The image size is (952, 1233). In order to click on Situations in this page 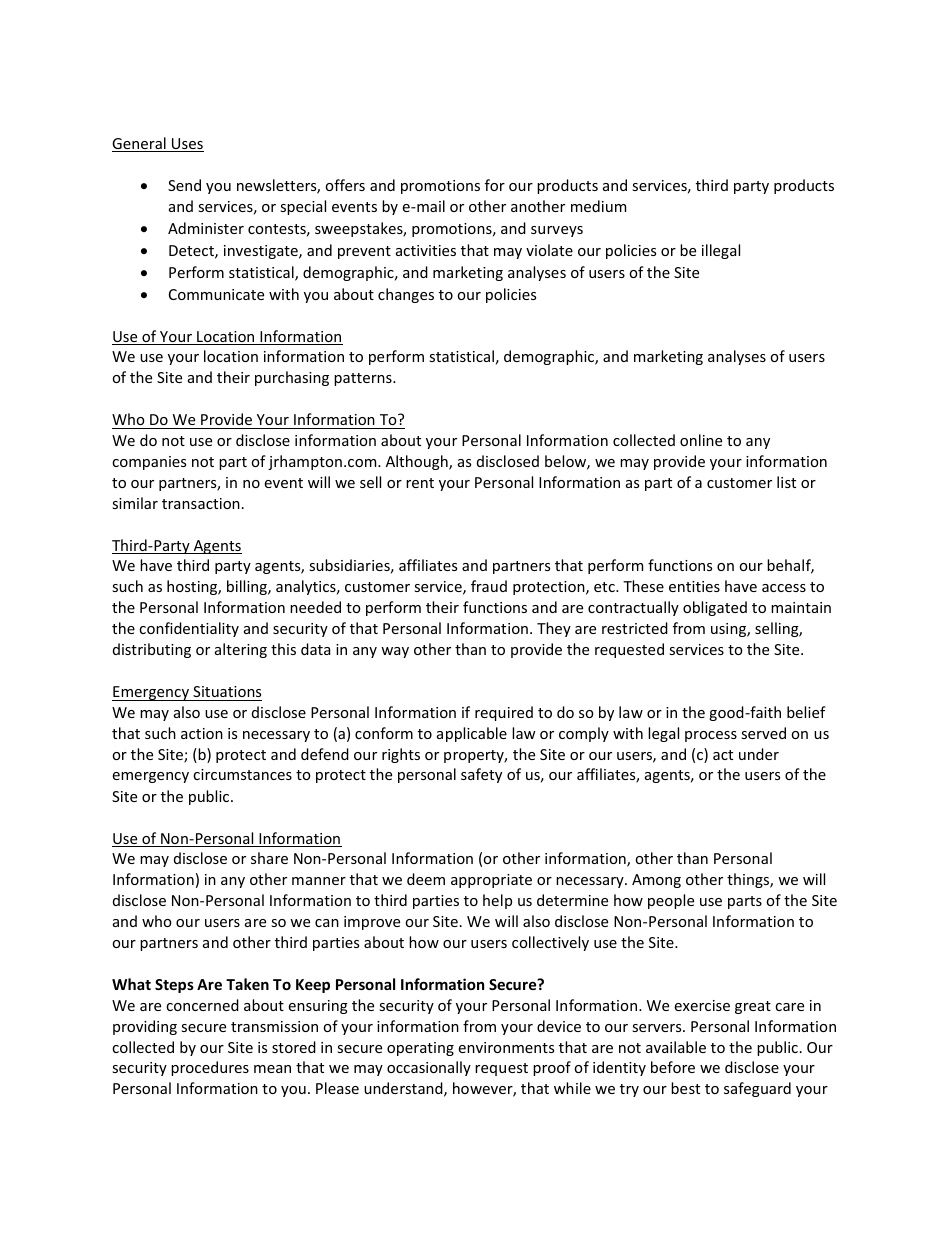, I will do `click(227, 691)`.
